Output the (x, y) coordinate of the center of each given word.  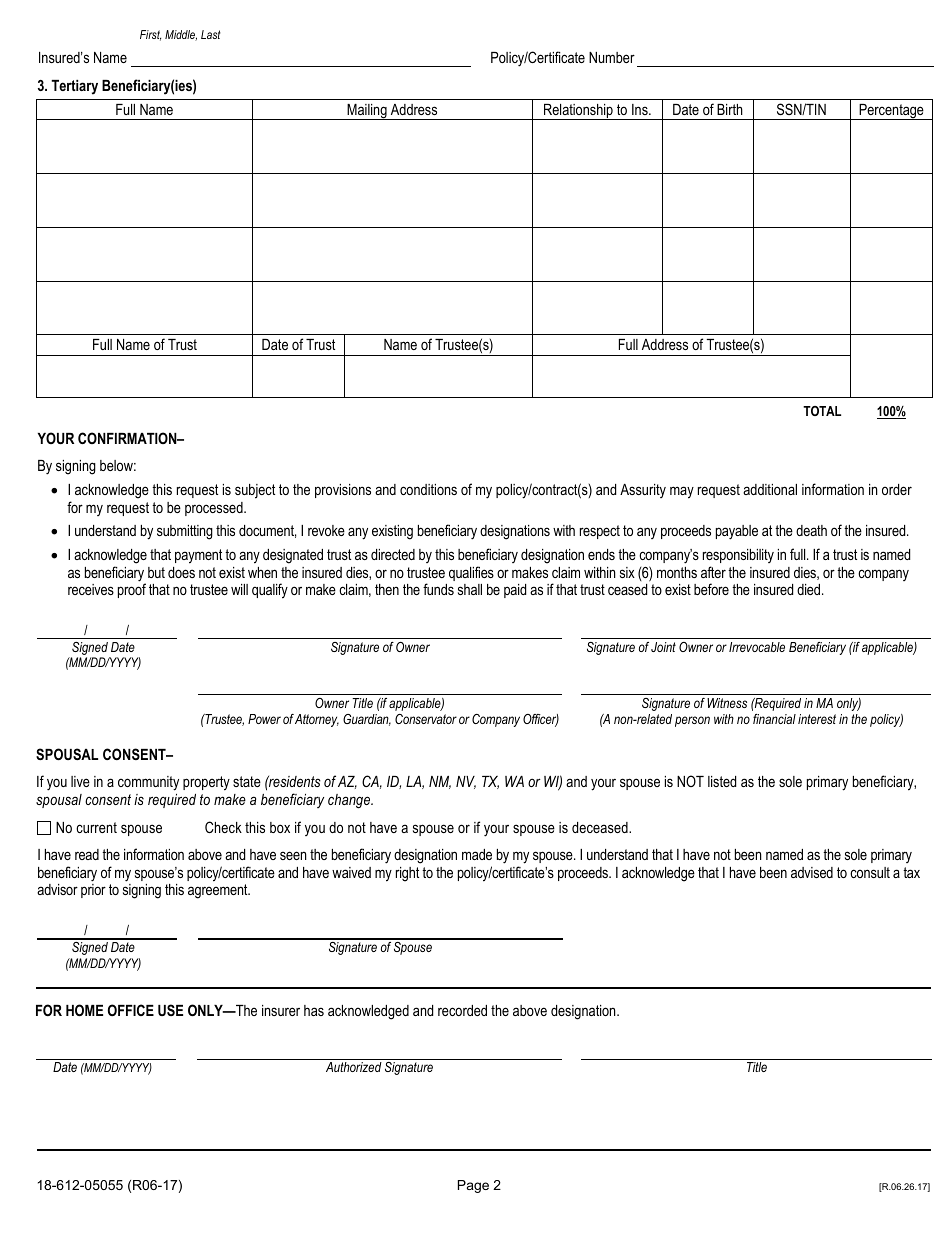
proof (132, 590)
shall (470, 589)
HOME (84, 1010)
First (150, 35)
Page (473, 1186)
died (810, 589)
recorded (462, 1010)
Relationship (578, 112)
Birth (730, 109)
